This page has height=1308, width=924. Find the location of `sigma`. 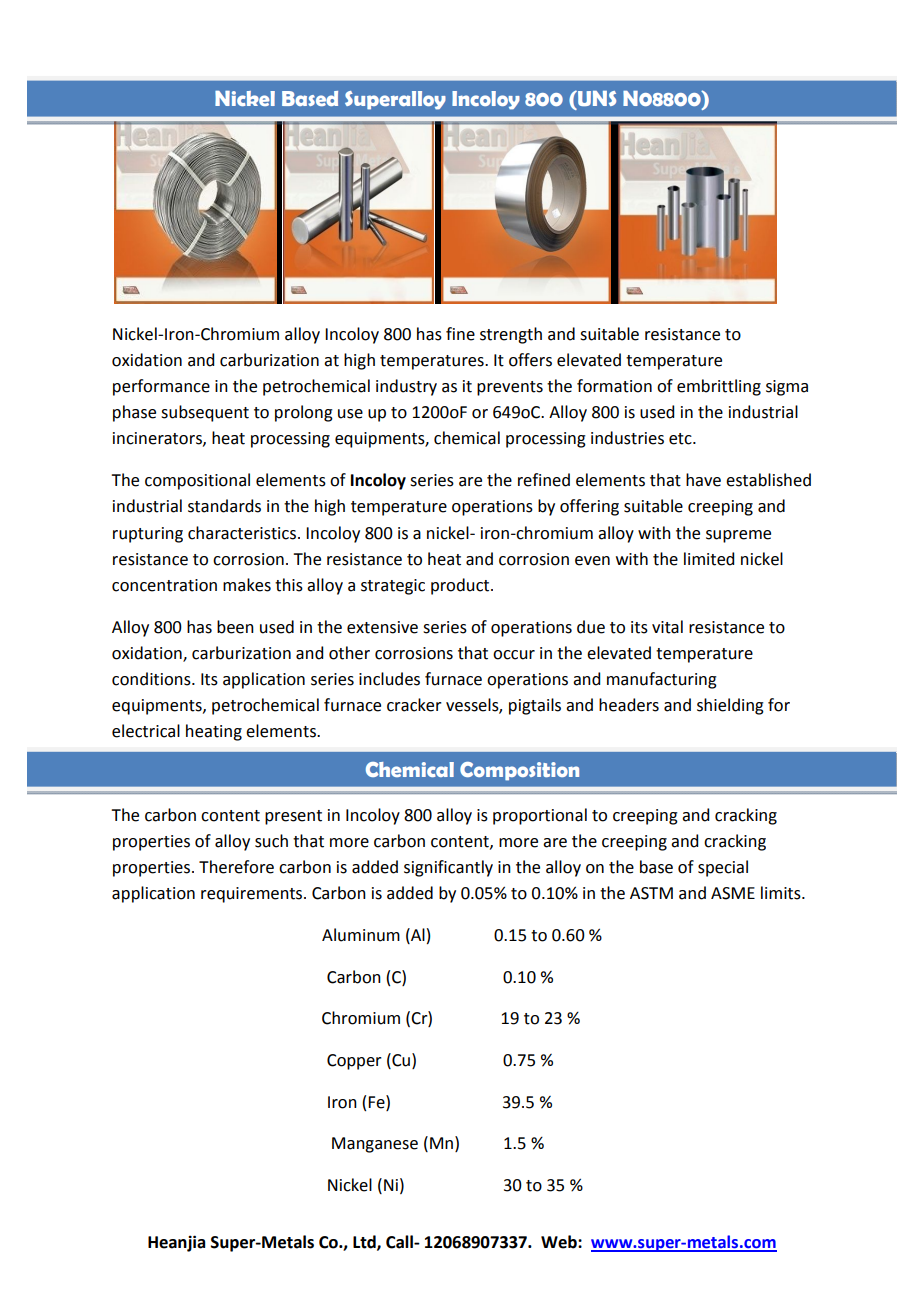

sigma is located at coordinates (787, 388).
